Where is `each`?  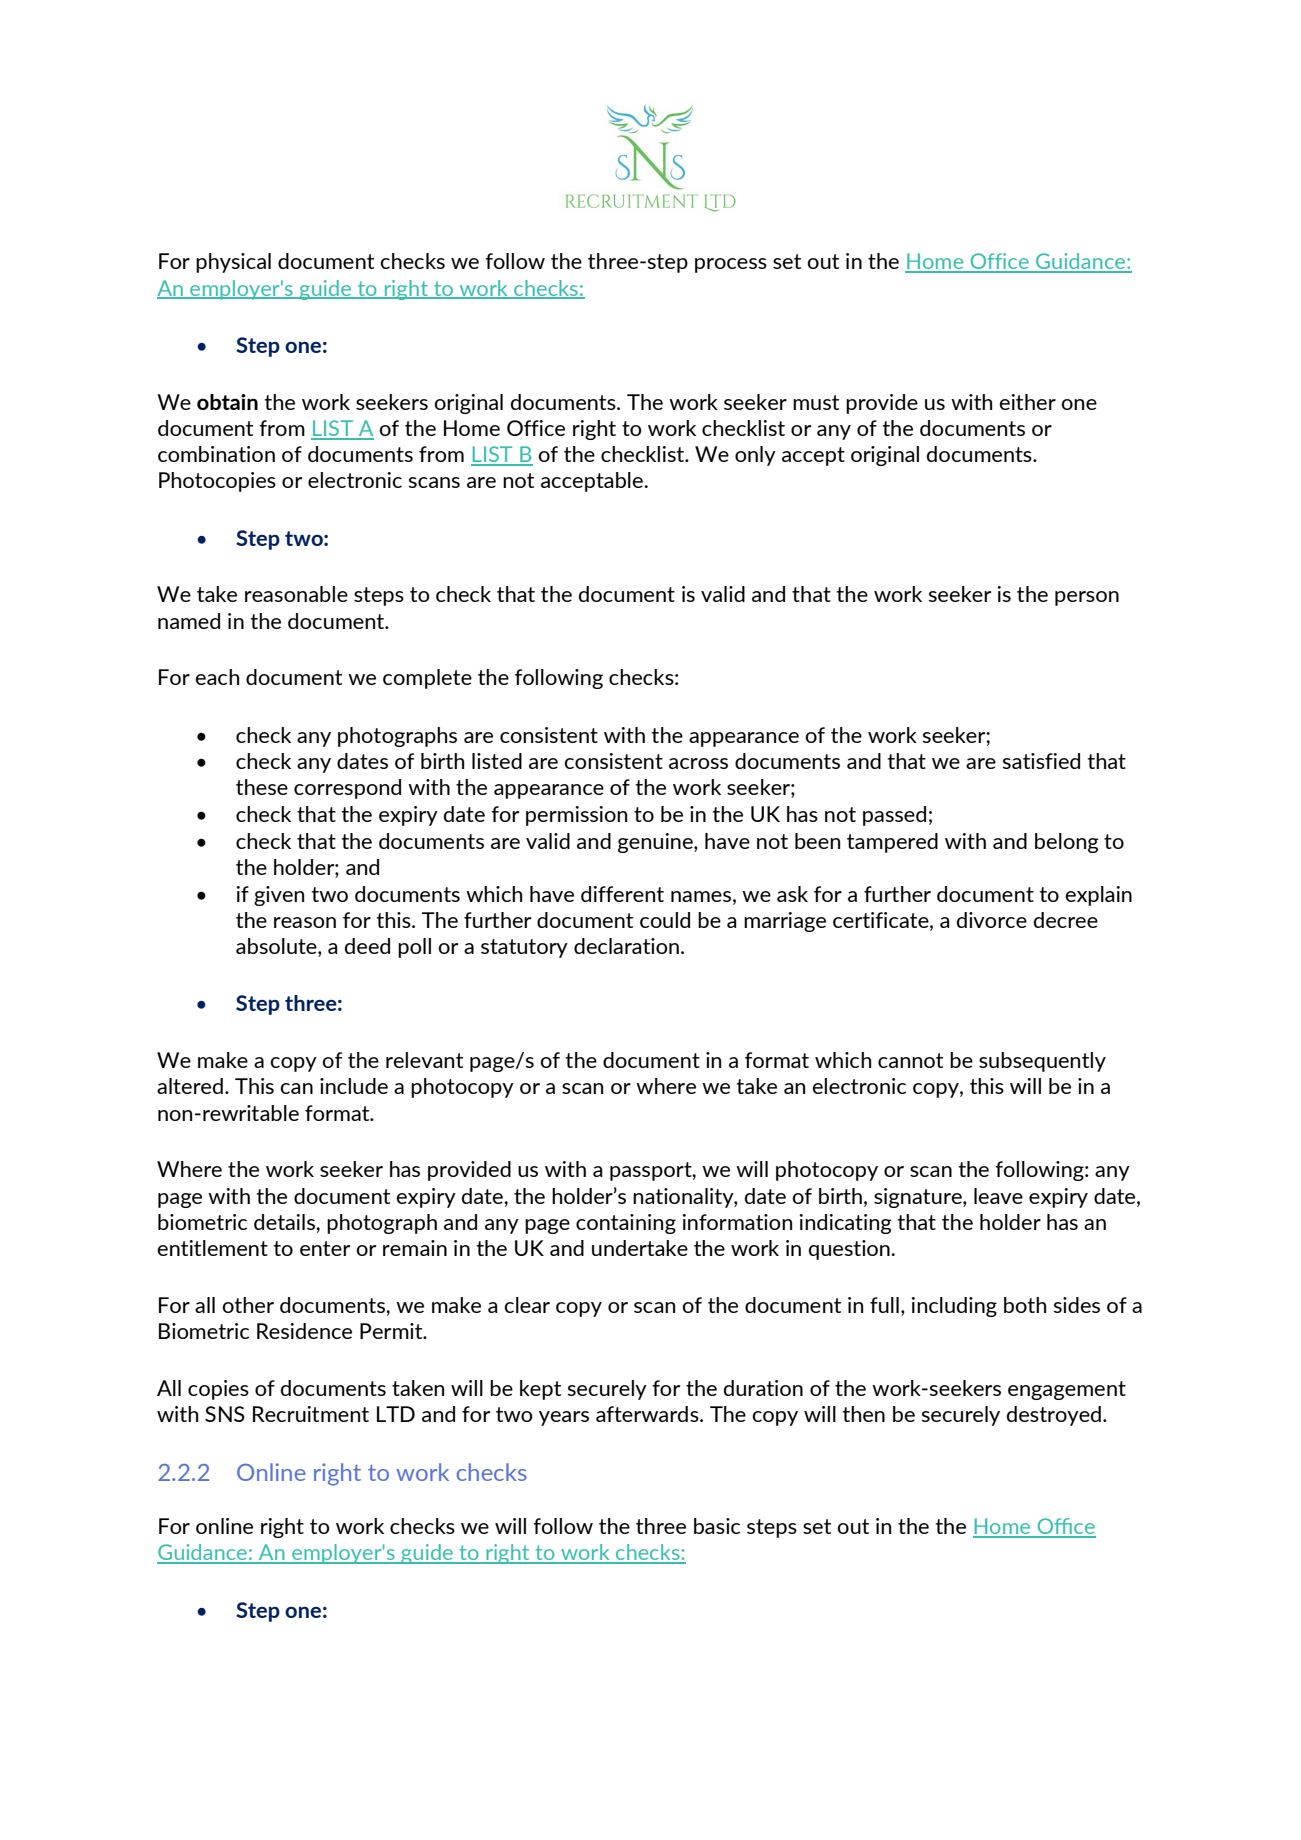
each is located at coordinates (217, 677).
